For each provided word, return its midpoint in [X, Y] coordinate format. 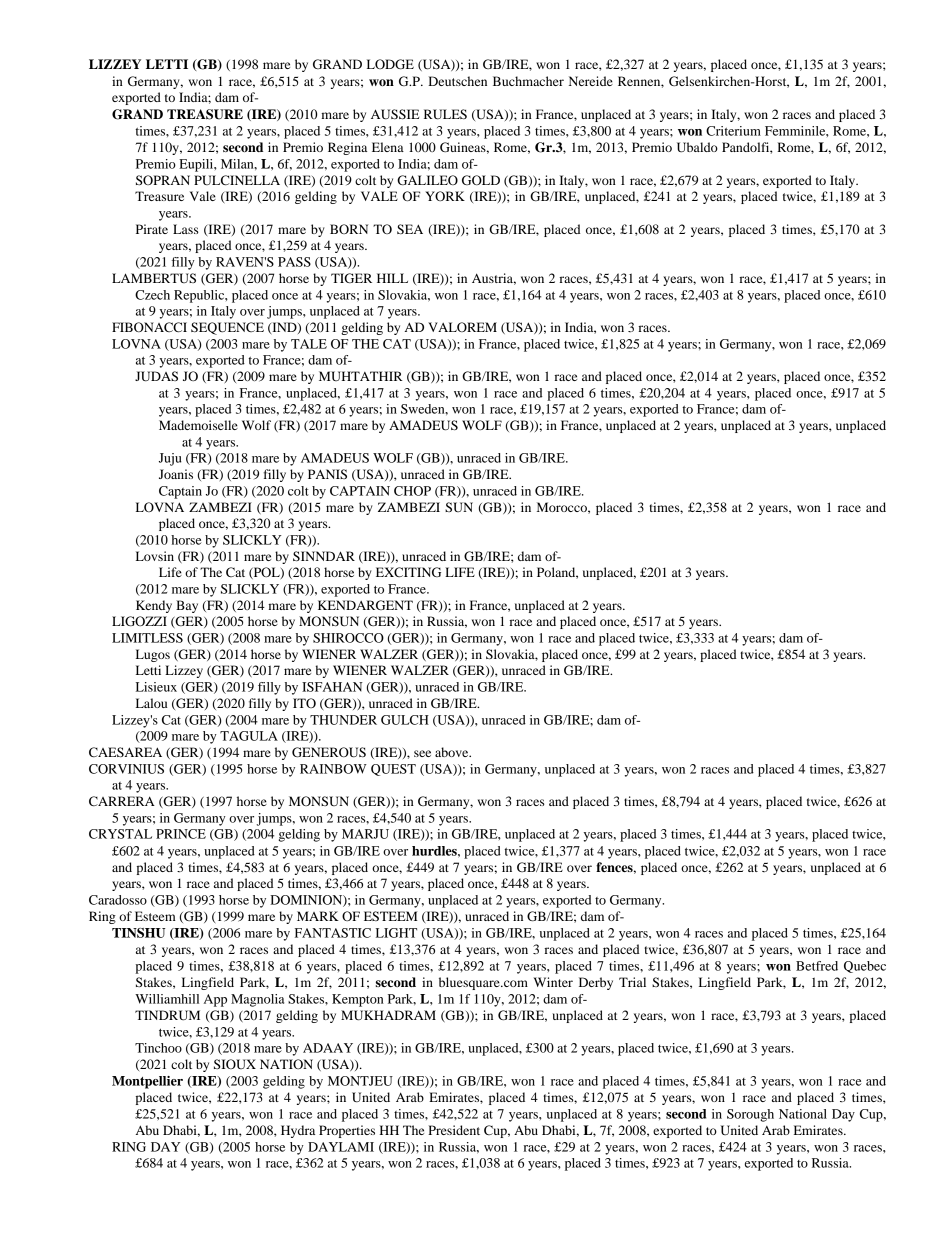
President [454, 1130]
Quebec [865, 967]
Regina [347, 148]
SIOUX [235, 1064]
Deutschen [457, 81]
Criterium [733, 131]
